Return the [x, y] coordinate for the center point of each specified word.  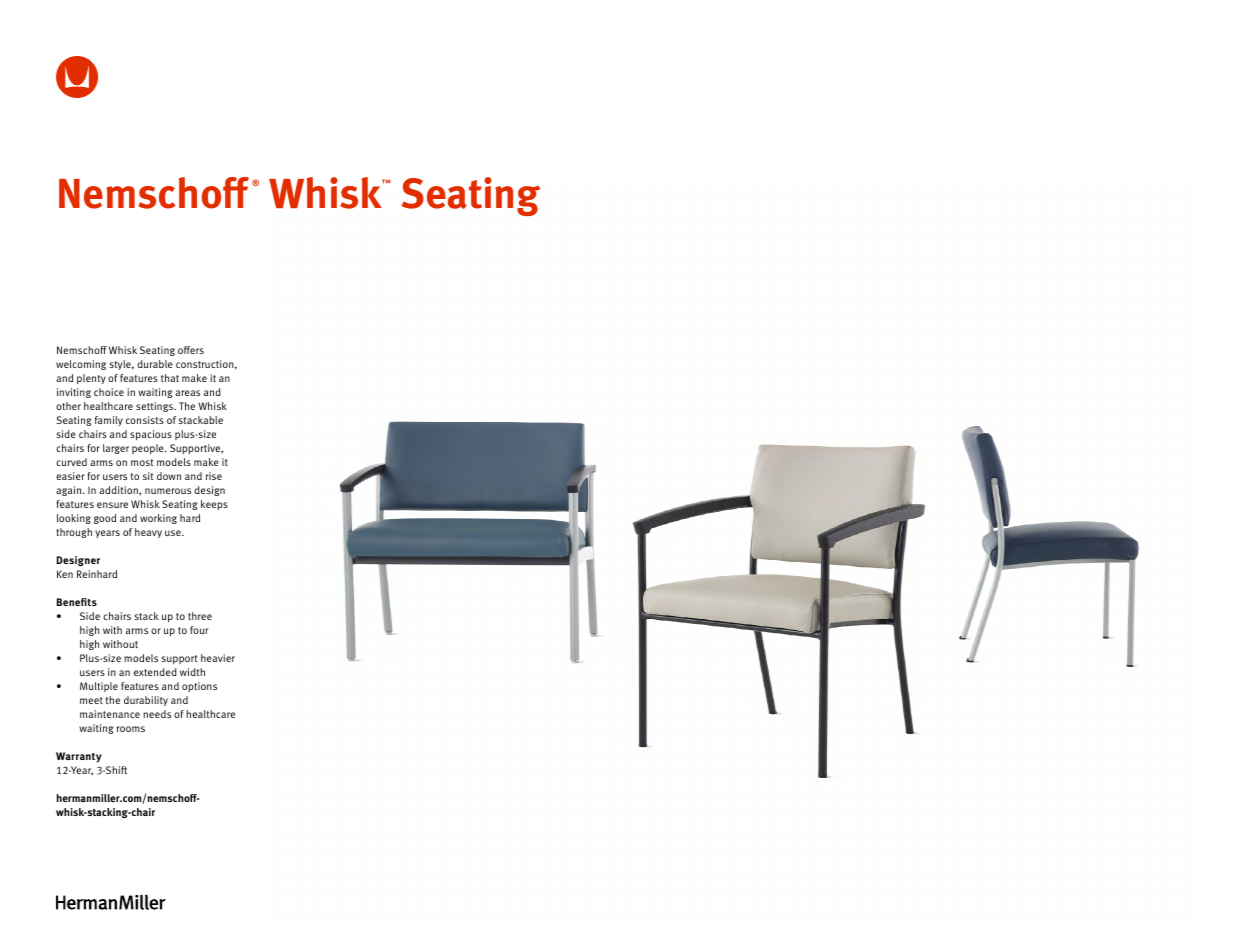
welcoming [81, 365]
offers [191, 350]
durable [155, 364]
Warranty [79, 757]
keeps [214, 505]
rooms [131, 729]
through [74, 533]
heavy [148, 533]
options [199, 687]
